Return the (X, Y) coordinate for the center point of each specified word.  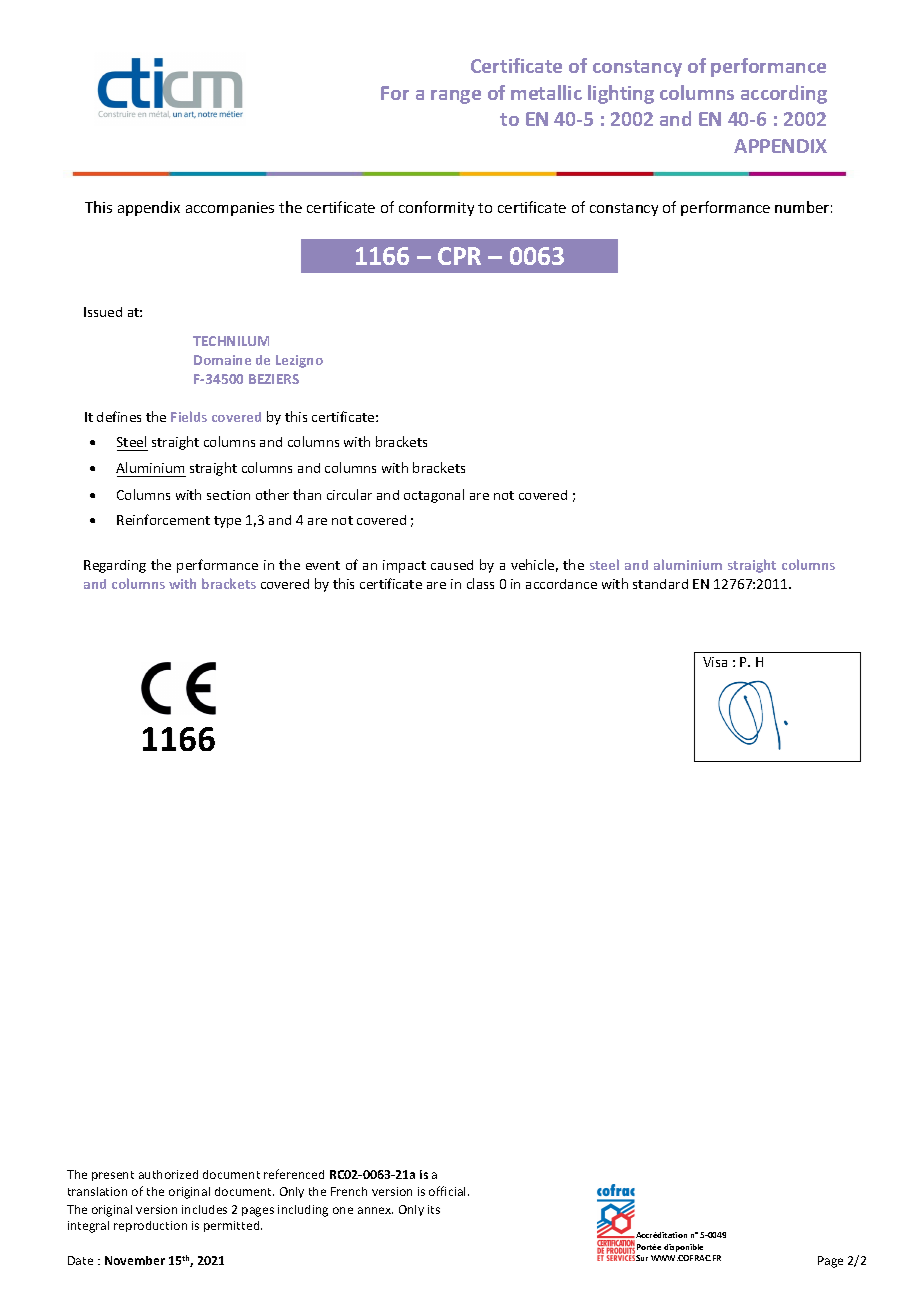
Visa (715, 662)
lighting (621, 94)
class (480, 583)
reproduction (150, 1226)
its (434, 1209)
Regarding (115, 566)
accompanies (230, 209)
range (456, 97)
